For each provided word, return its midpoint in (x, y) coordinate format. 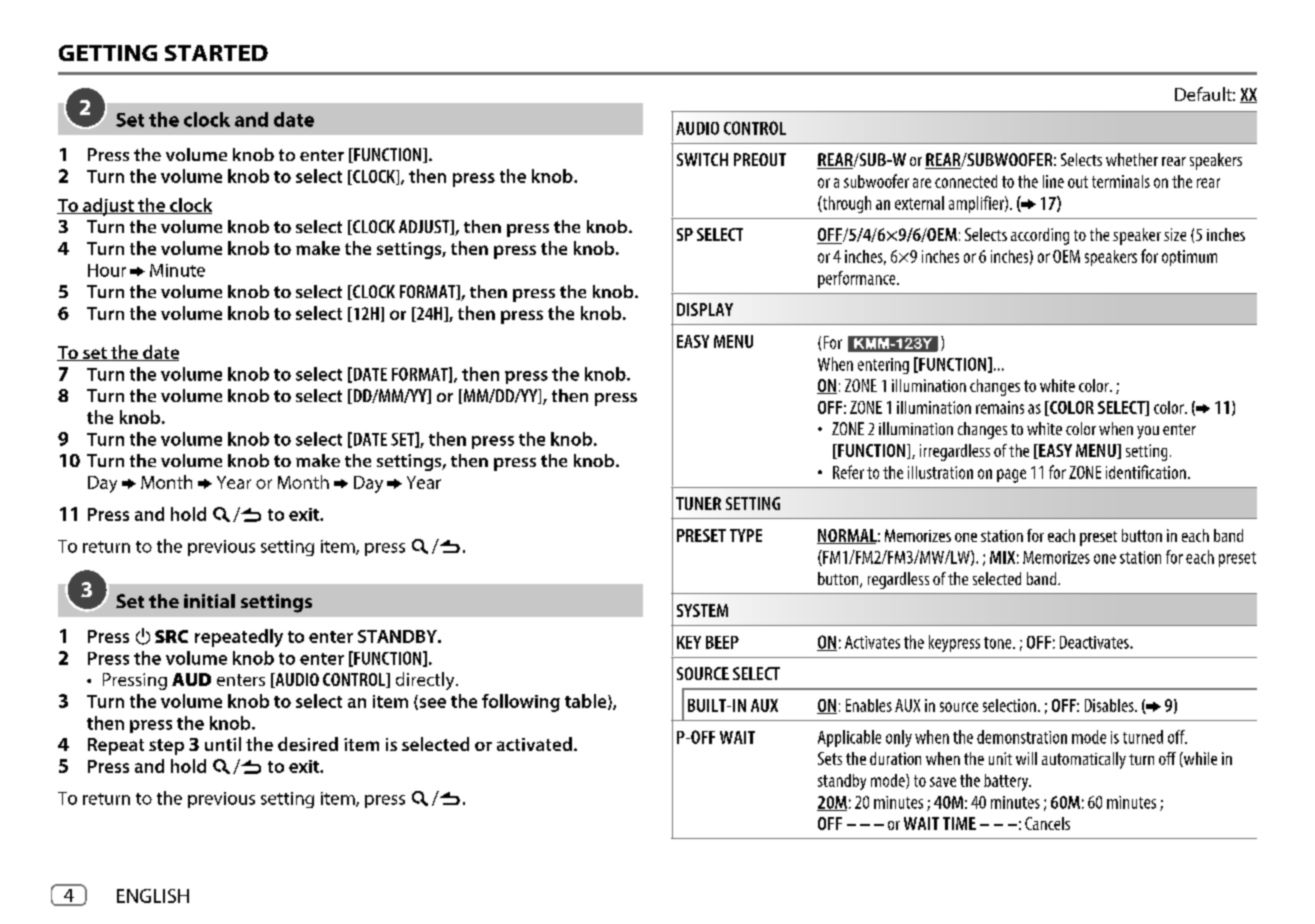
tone (999, 643)
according (1040, 236)
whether (1132, 159)
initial (209, 601)
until (223, 744)
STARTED (216, 53)
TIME (959, 823)
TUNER (698, 503)
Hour (107, 270)
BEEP (722, 642)
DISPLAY (705, 309)
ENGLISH (153, 896)
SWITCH (702, 159)
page (1011, 476)
